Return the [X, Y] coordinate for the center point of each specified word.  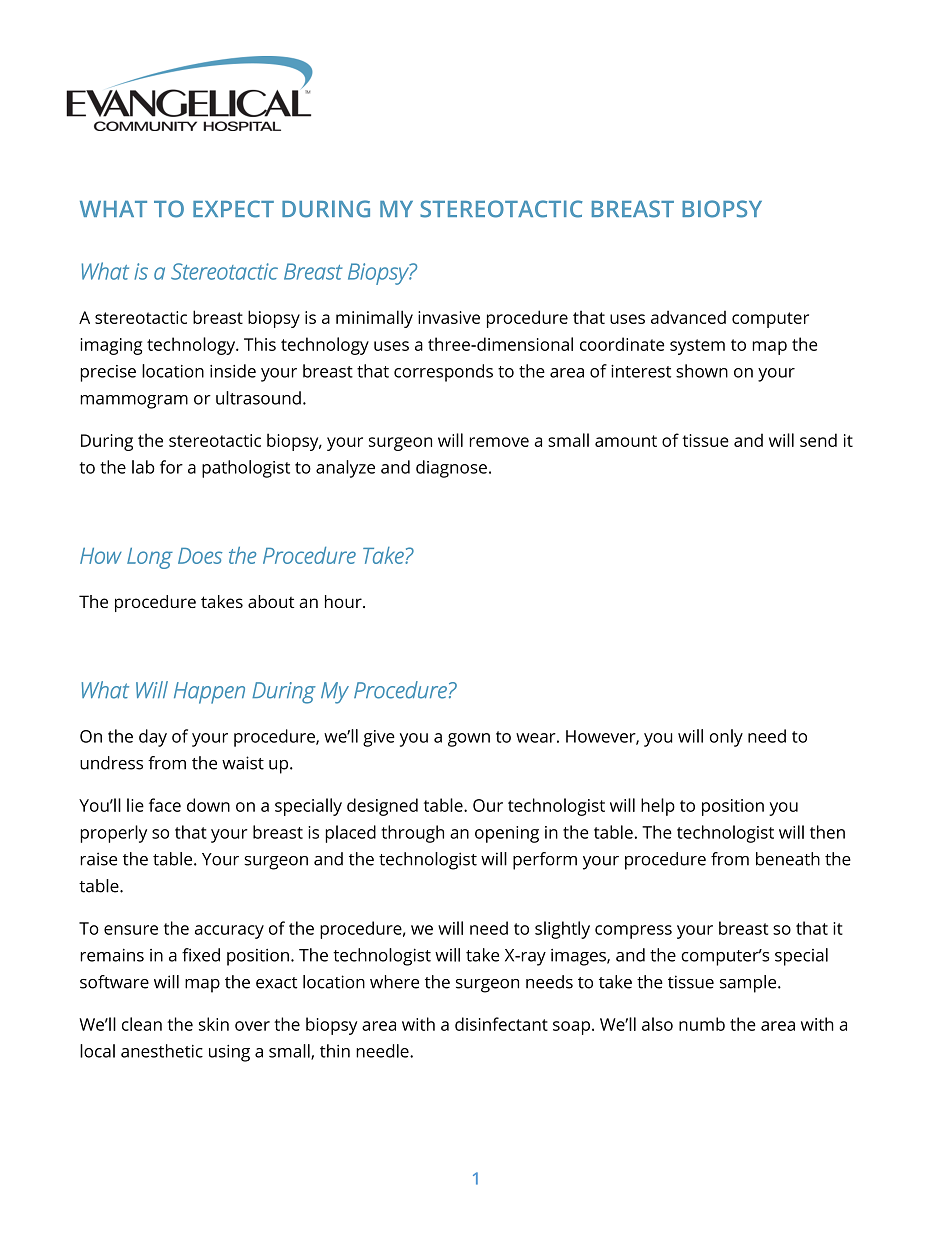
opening [507, 834]
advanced [688, 317]
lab [143, 467]
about [271, 601]
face [165, 805]
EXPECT [233, 209]
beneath [788, 859]
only [726, 738]
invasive [449, 317]
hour [344, 601]
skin [214, 1024]
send [818, 440]
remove [499, 442]
